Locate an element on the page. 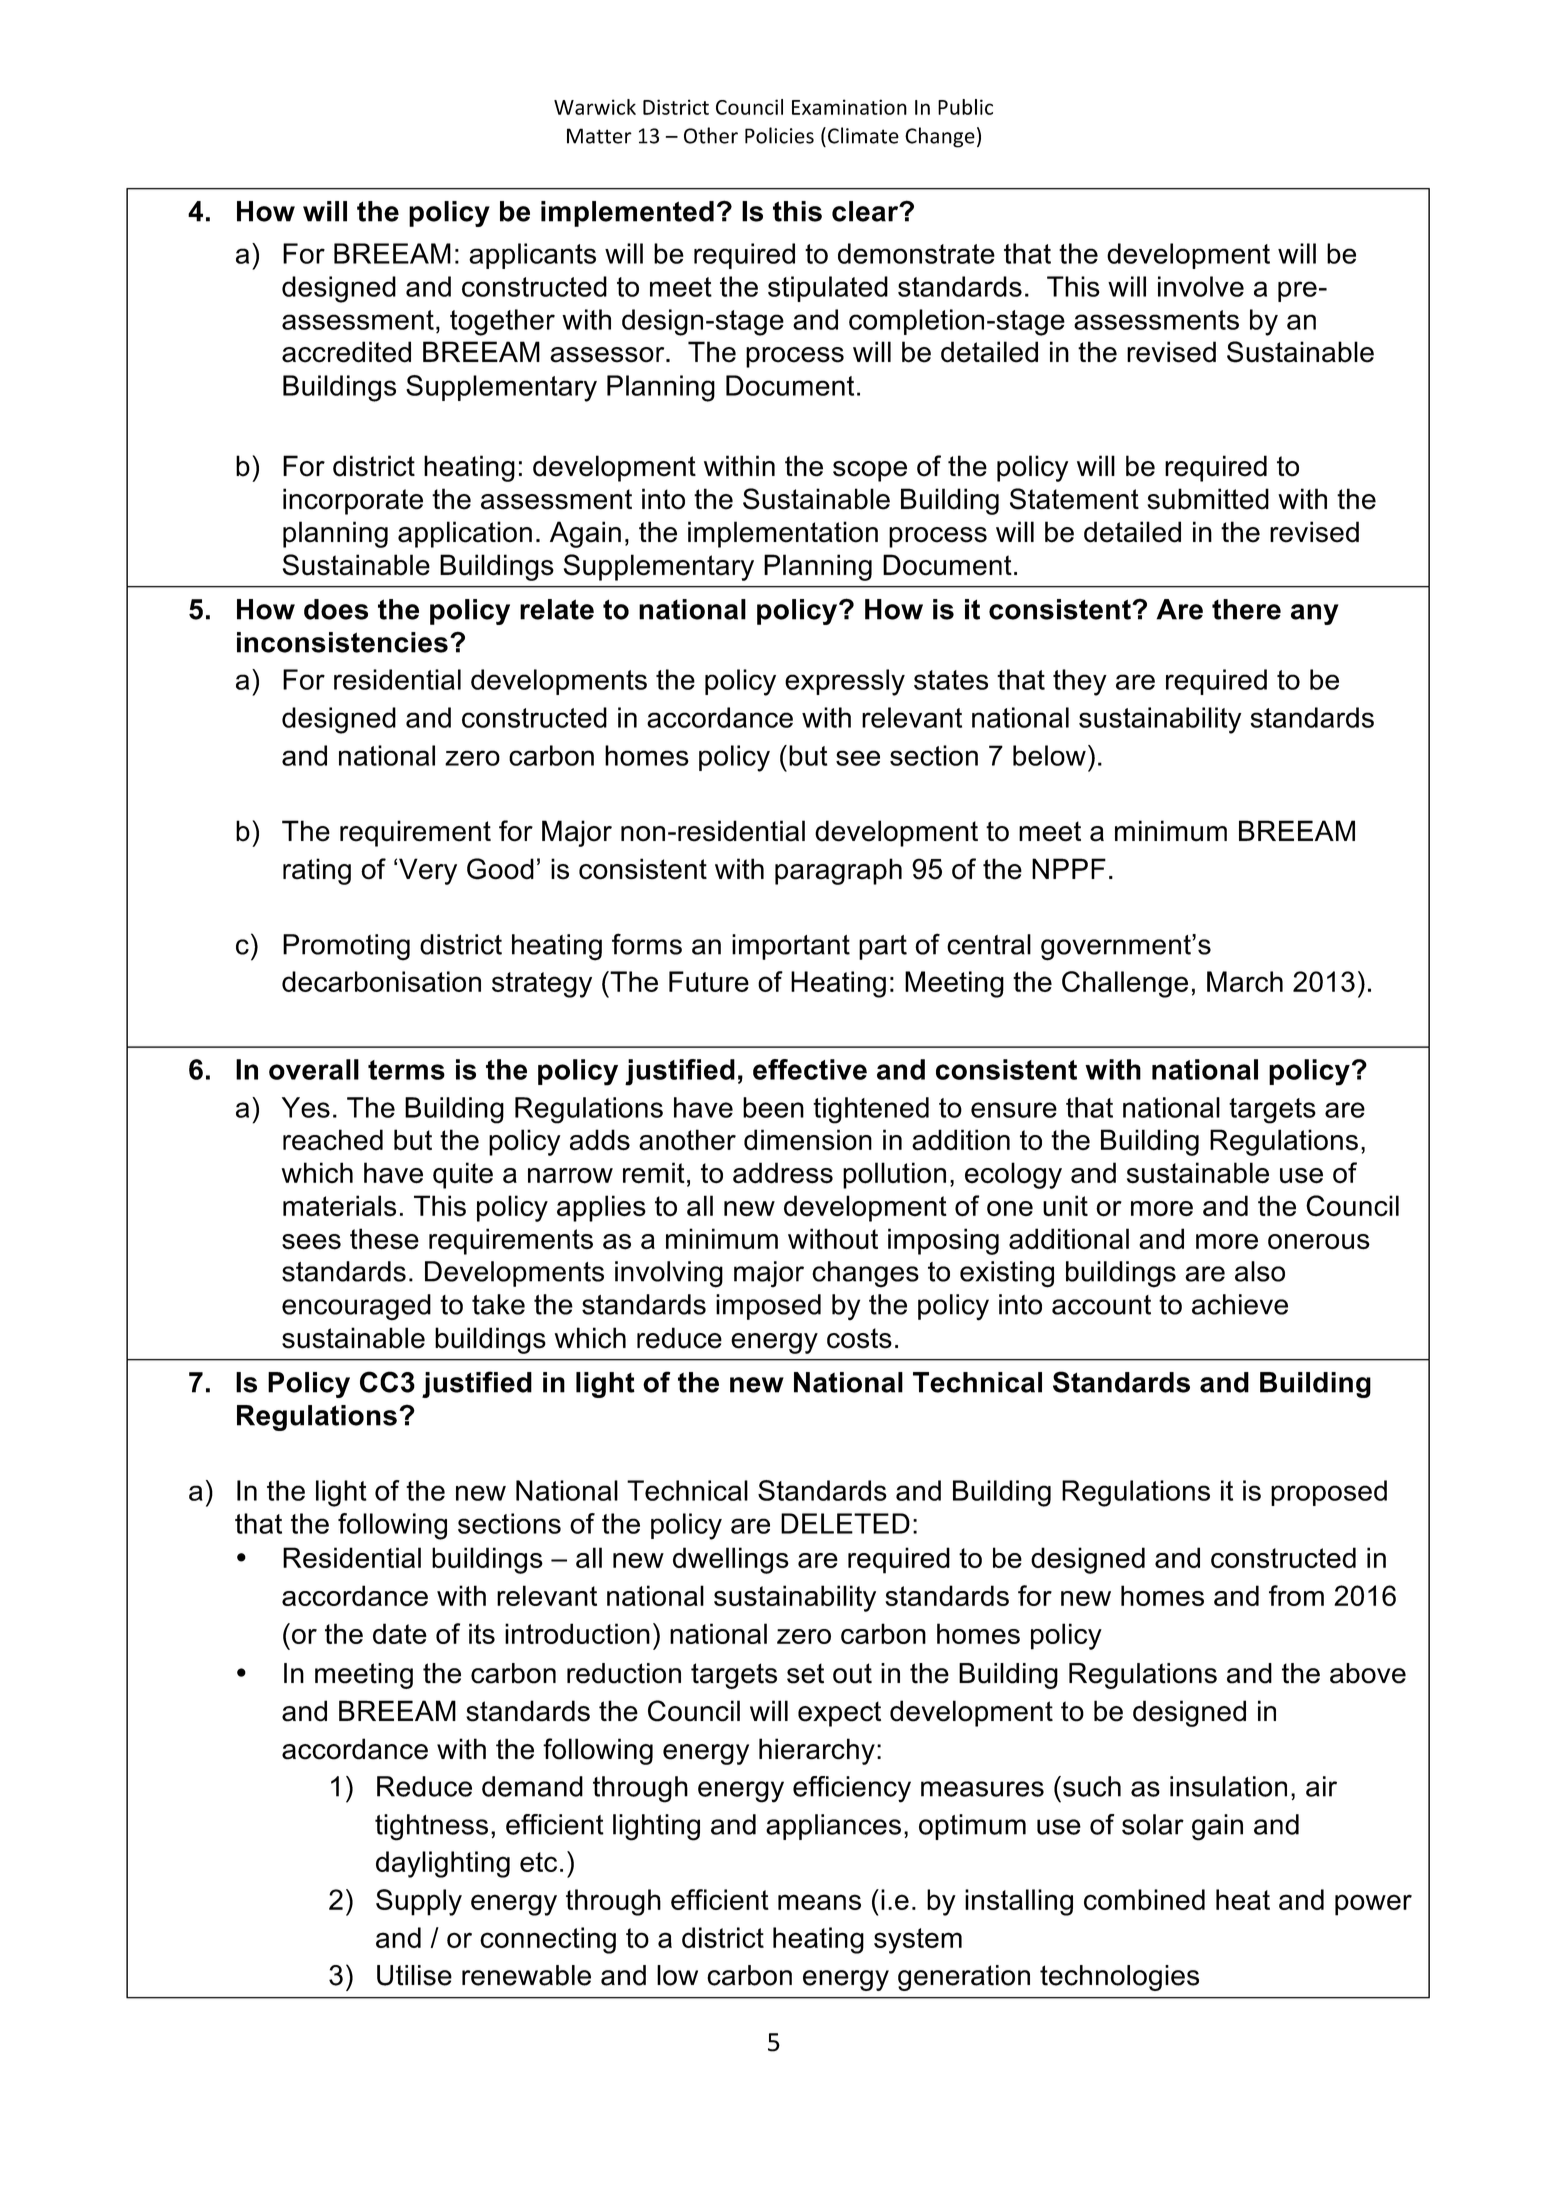 The image size is (1545, 2185). expressly is located at coordinates (845, 682).
